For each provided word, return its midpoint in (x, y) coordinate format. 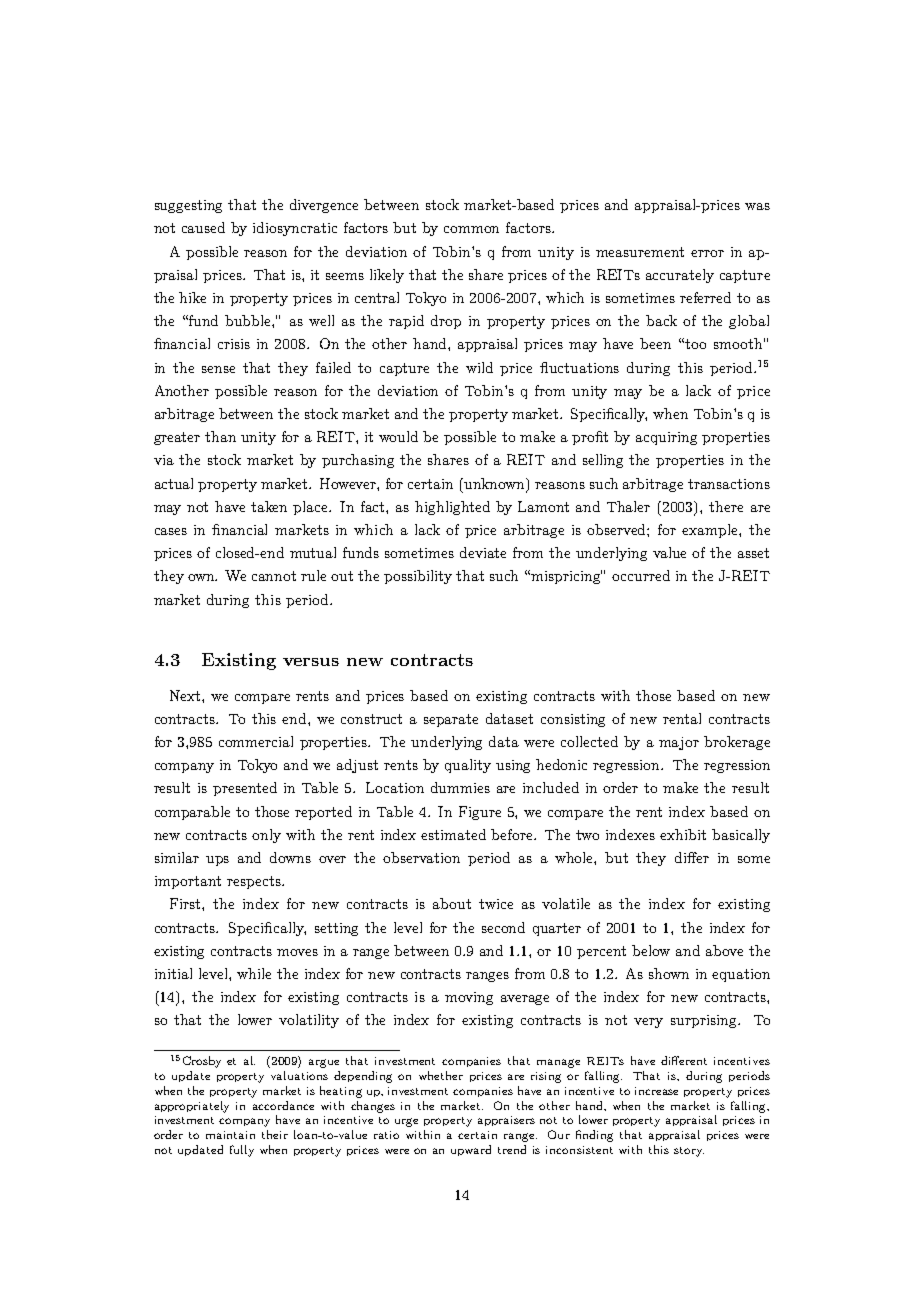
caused (203, 227)
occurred (641, 575)
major (679, 743)
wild (479, 367)
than (220, 436)
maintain (230, 1135)
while (254, 973)
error (707, 253)
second (503, 927)
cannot (274, 576)
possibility (418, 577)
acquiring (666, 438)
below (651, 950)
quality (468, 766)
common (471, 229)
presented (245, 789)
